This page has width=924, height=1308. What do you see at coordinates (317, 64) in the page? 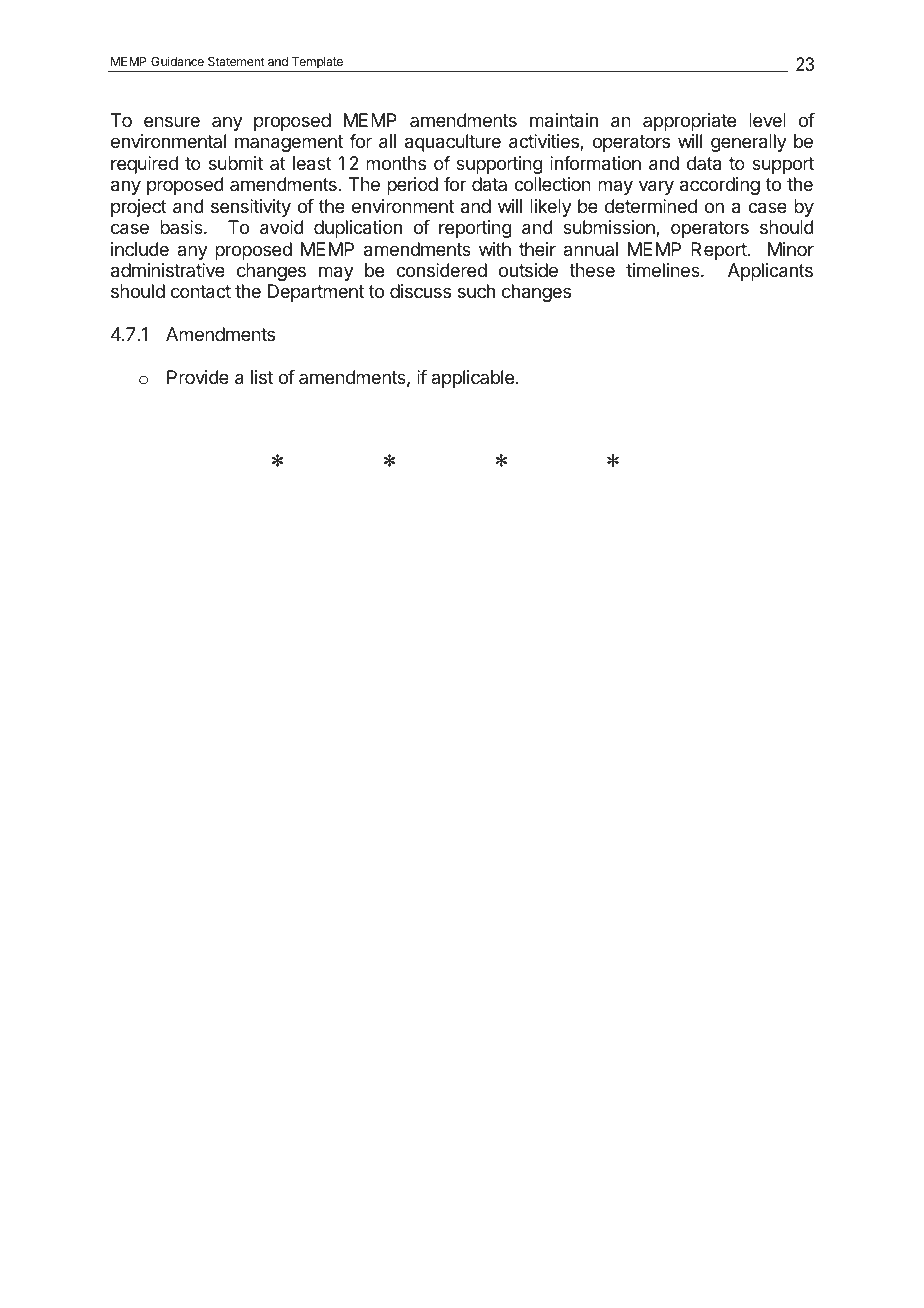
I see `Template` at bounding box center [317, 64].
